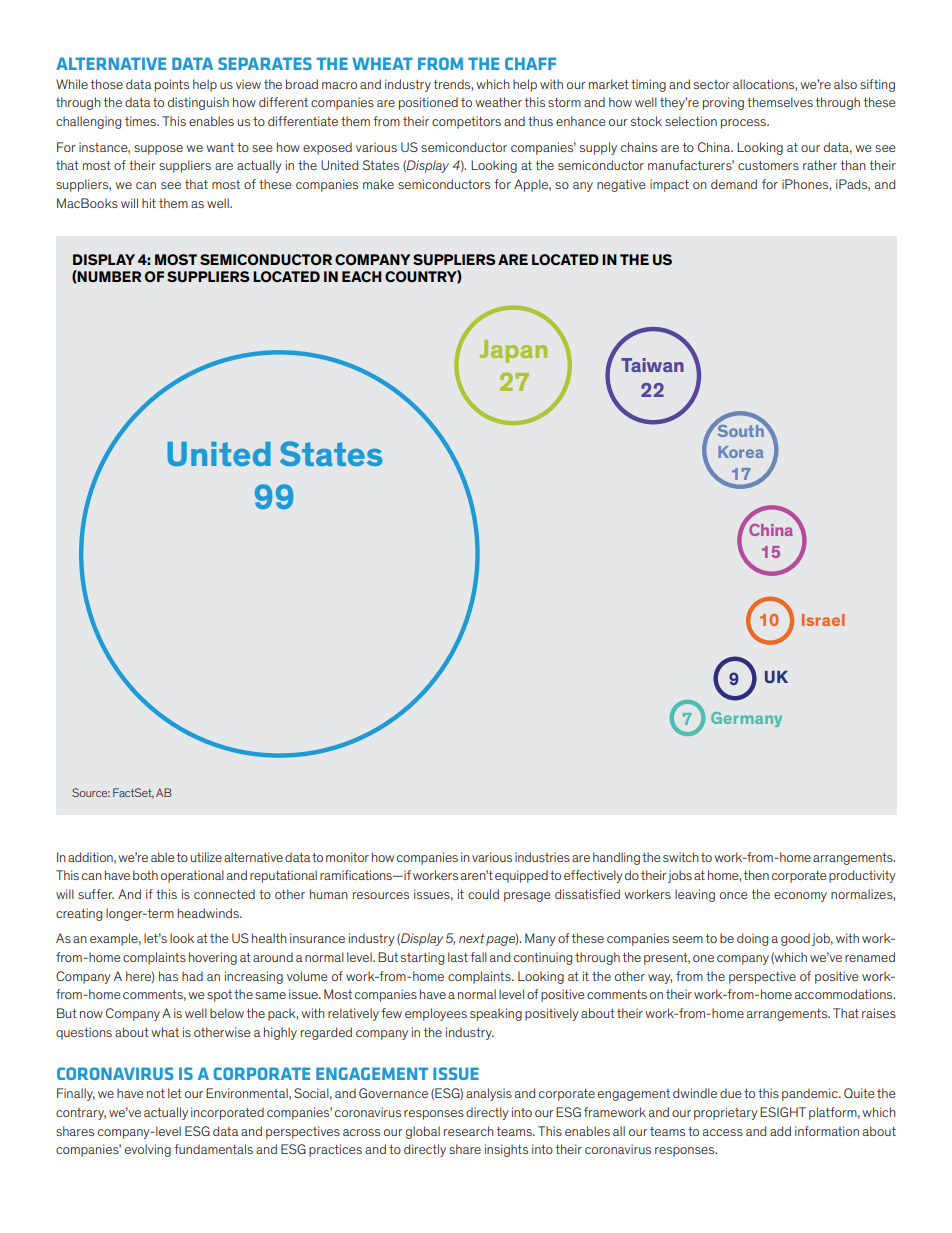 Image resolution: width=952 pixels, height=1233 pixels. What do you see at coordinates (206, 857) in the image?
I see `utilize` at bounding box center [206, 857].
